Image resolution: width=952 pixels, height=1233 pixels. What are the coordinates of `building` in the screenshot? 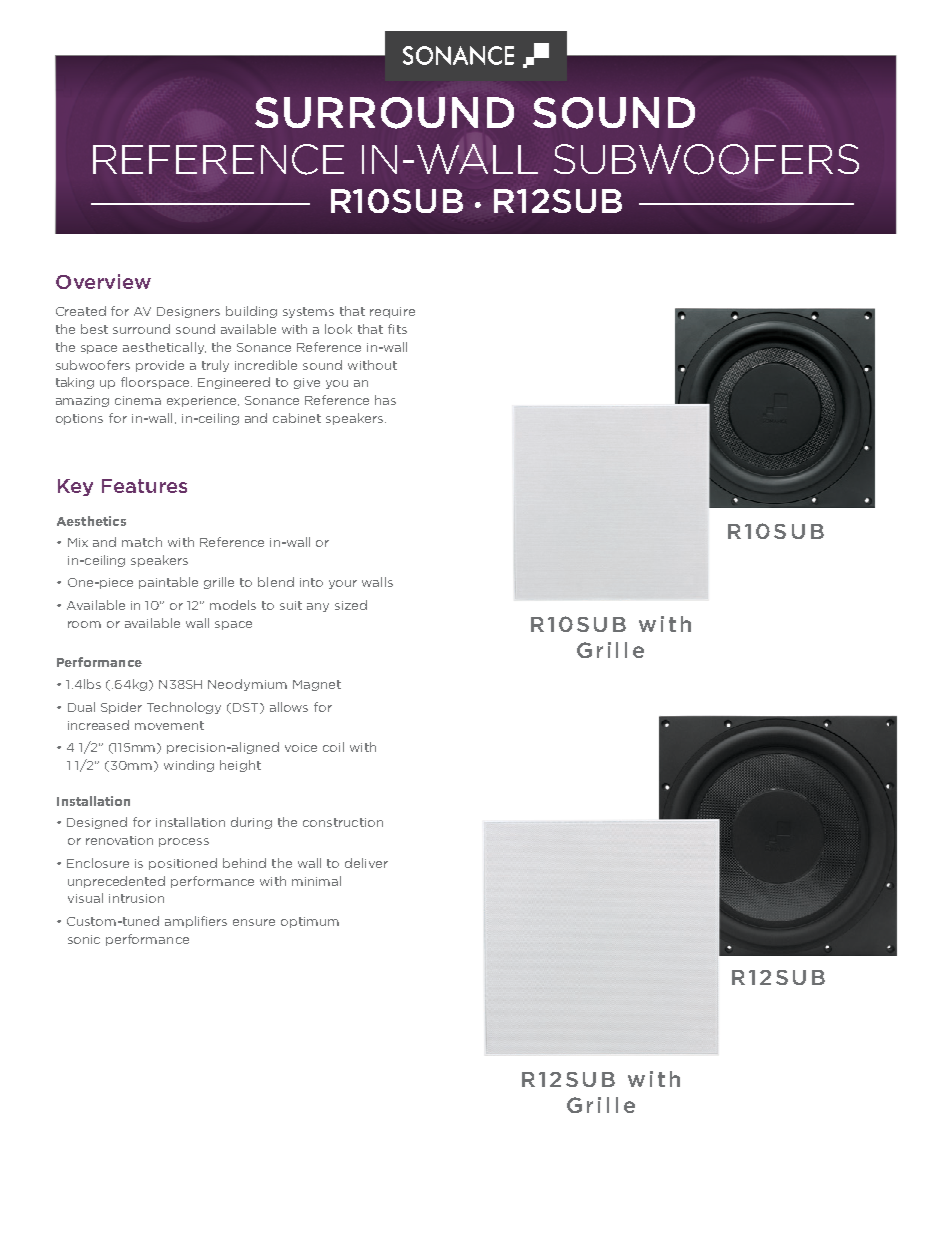 It's located at (251, 312).
